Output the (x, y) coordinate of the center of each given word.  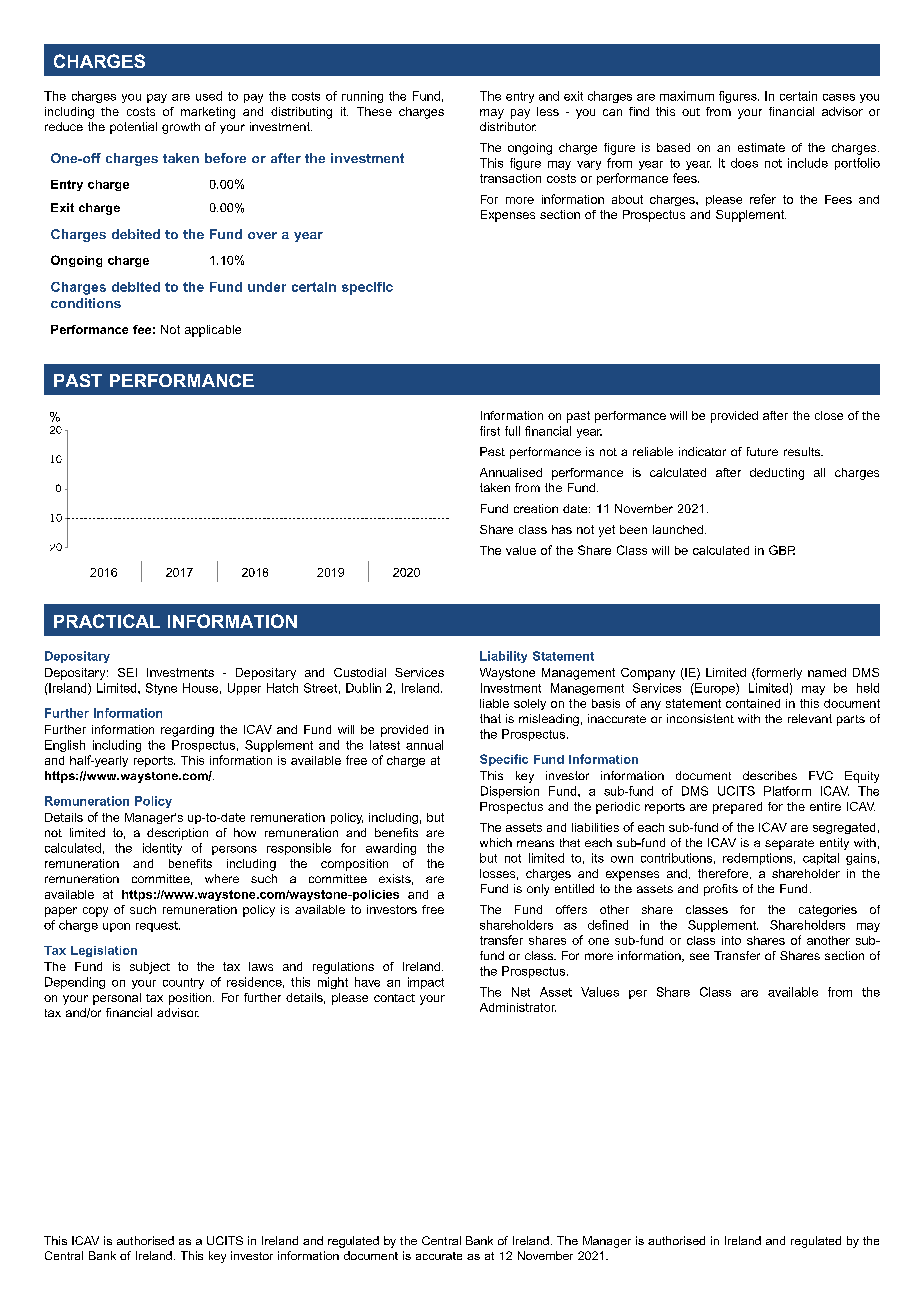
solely (530, 704)
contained (753, 703)
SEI (127, 672)
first (490, 431)
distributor (508, 126)
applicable (213, 331)
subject (150, 968)
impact (426, 983)
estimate (761, 147)
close (829, 415)
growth (181, 128)
